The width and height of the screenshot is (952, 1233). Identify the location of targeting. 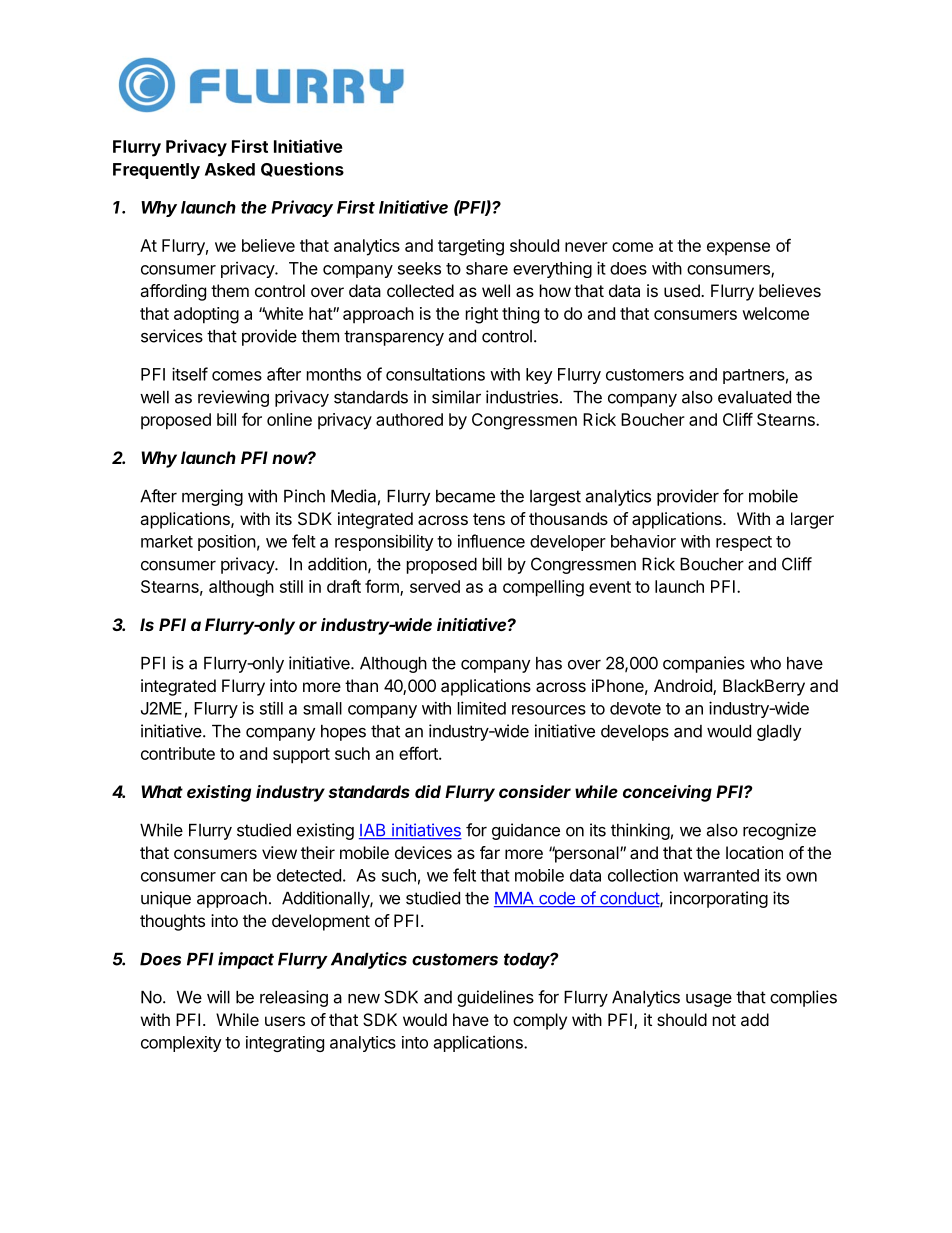
(471, 247).
